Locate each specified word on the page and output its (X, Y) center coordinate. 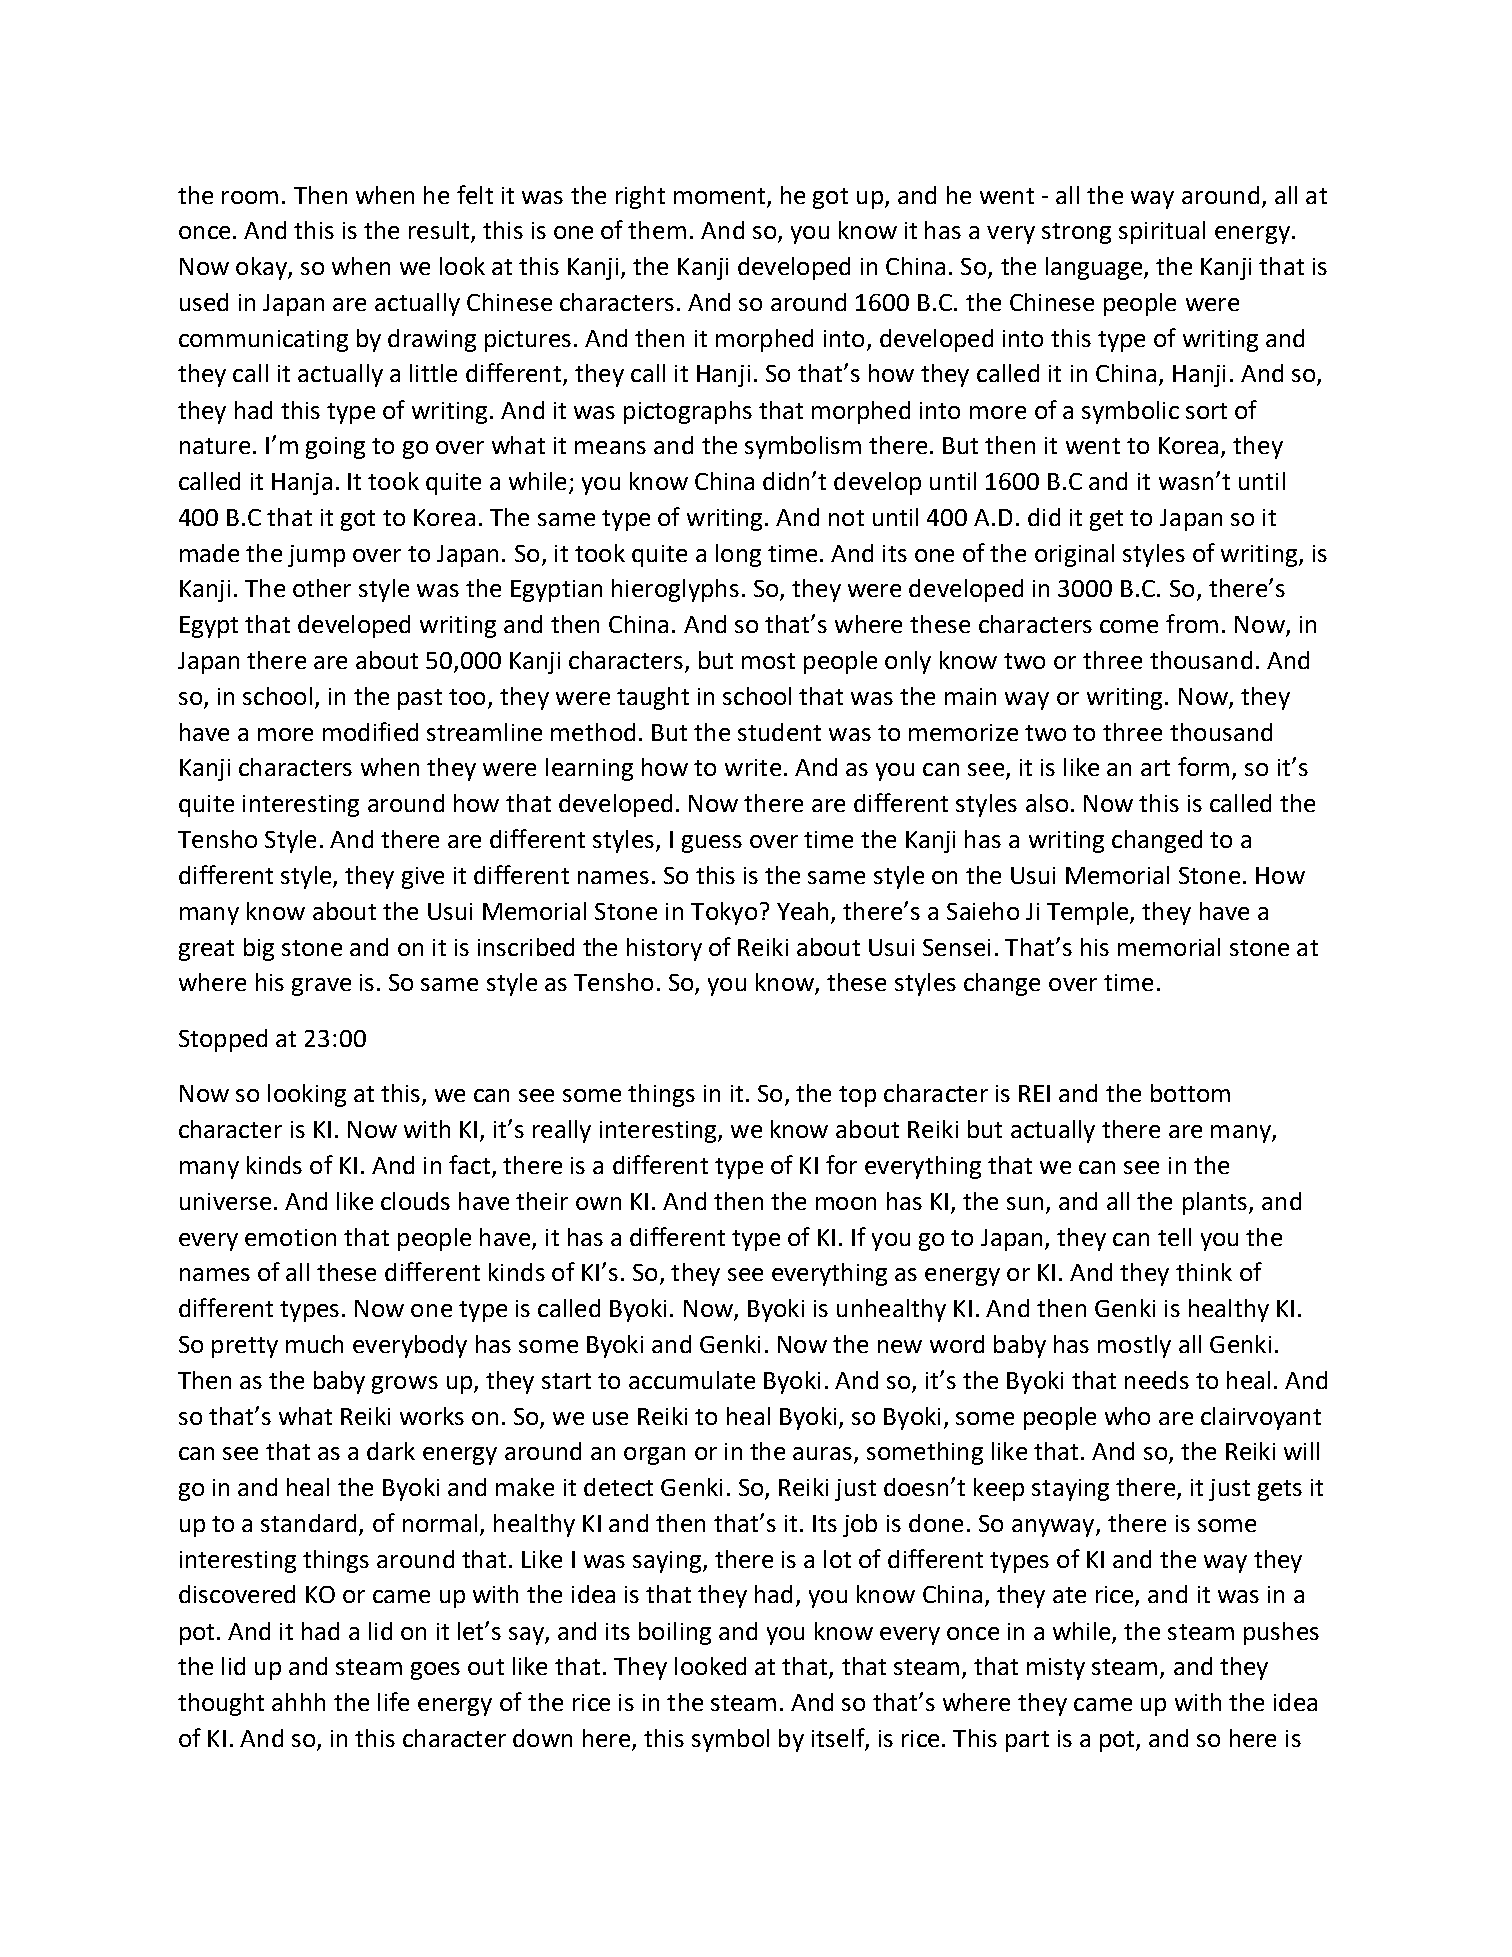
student (779, 732)
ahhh (298, 1702)
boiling (675, 1633)
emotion (290, 1237)
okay (262, 268)
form (1203, 766)
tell (1174, 1237)
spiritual (1162, 232)
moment (719, 196)
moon (846, 1203)
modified (370, 731)
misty (1056, 1669)
